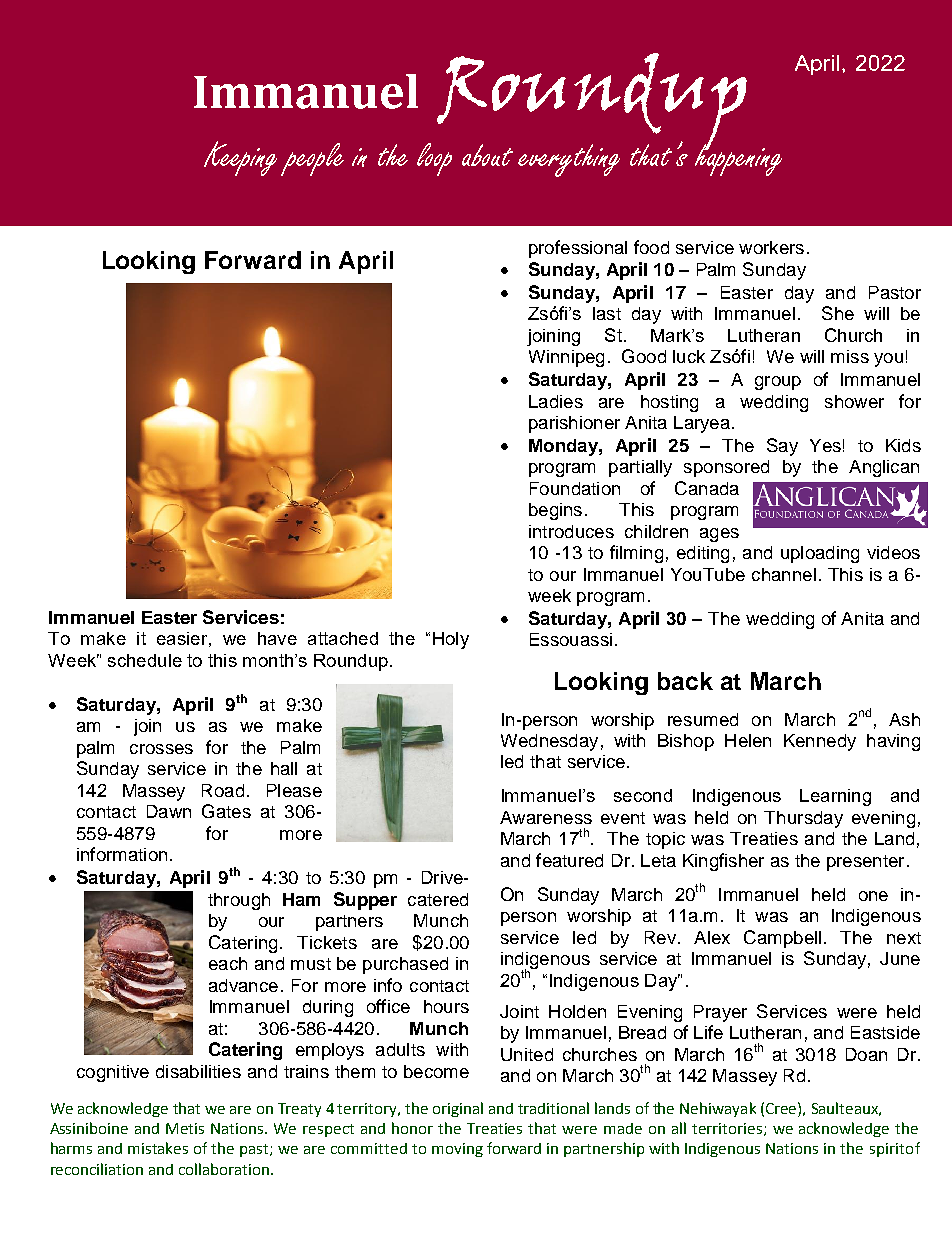 The height and width of the screenshot is (1233, 952). Describe the element at coordinates (820, 554) in the screenshot. I see `uploading` at that location.
